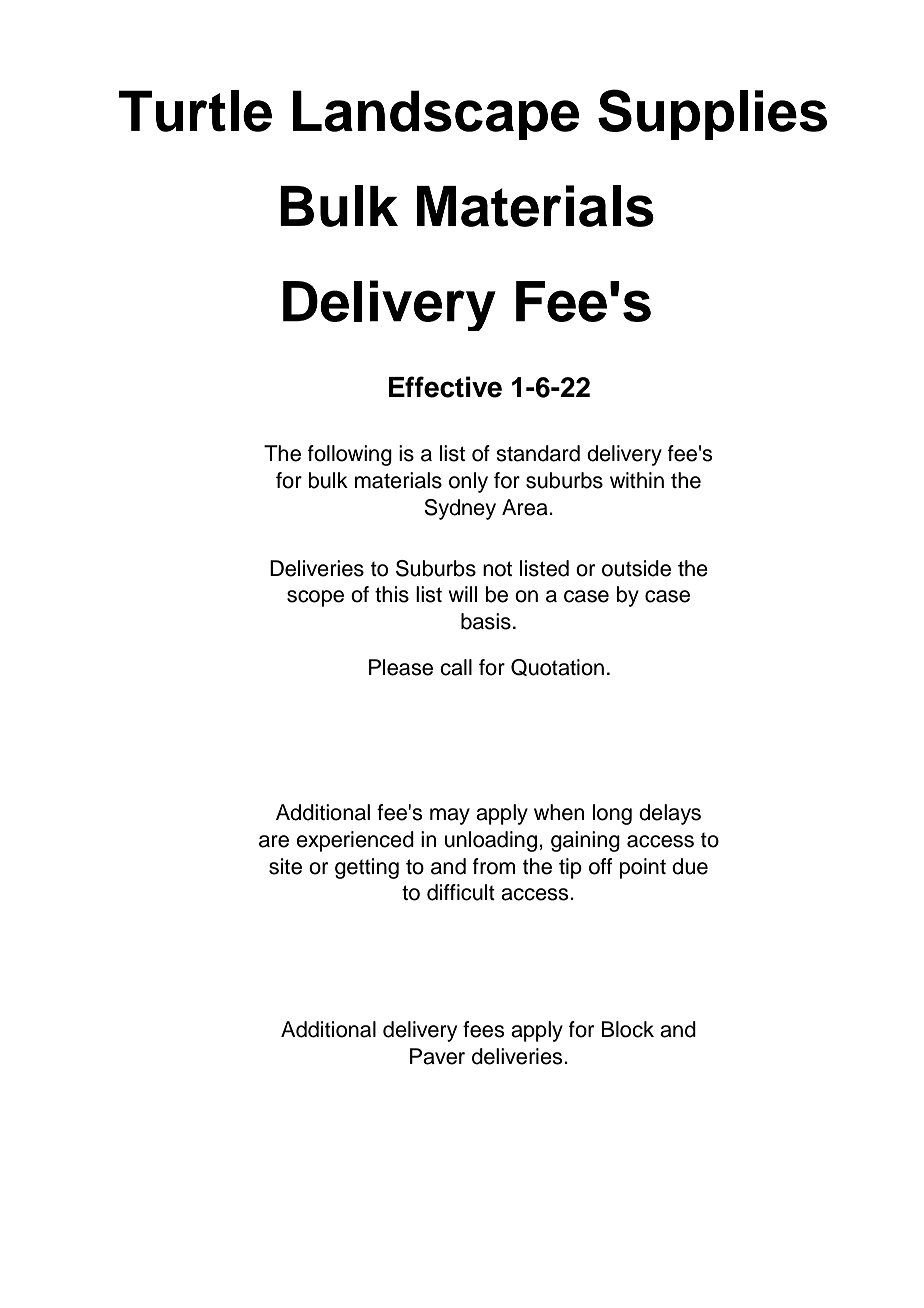  What do you see at coordinates (538, 453) in the screenshot?
I see `standard` at bounding box center [538, 453].
